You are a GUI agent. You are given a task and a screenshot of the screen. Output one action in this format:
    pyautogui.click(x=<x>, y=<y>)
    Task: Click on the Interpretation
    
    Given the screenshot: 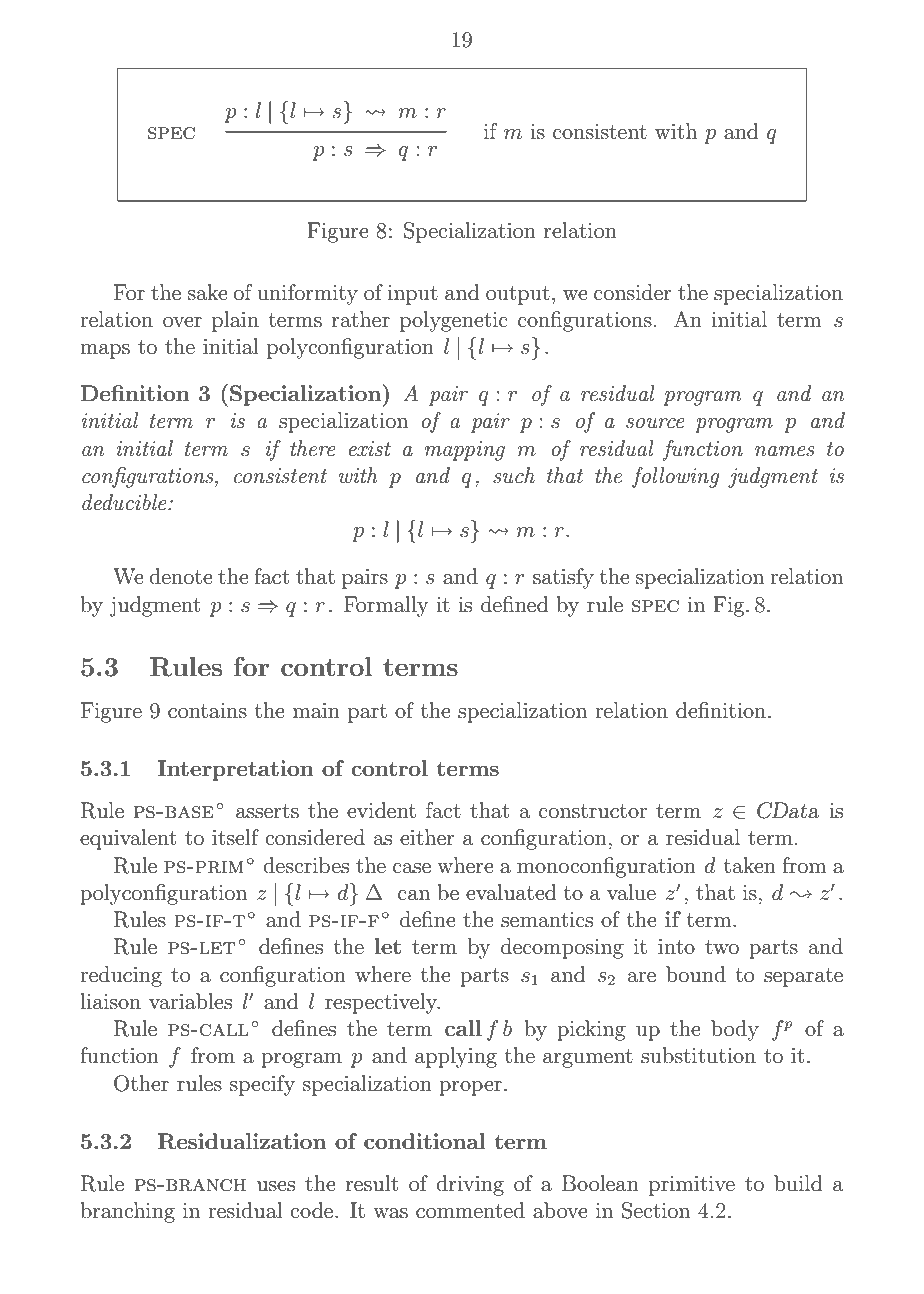 What is the action you would take?
    pyautogui.click(x=236, y=770)
